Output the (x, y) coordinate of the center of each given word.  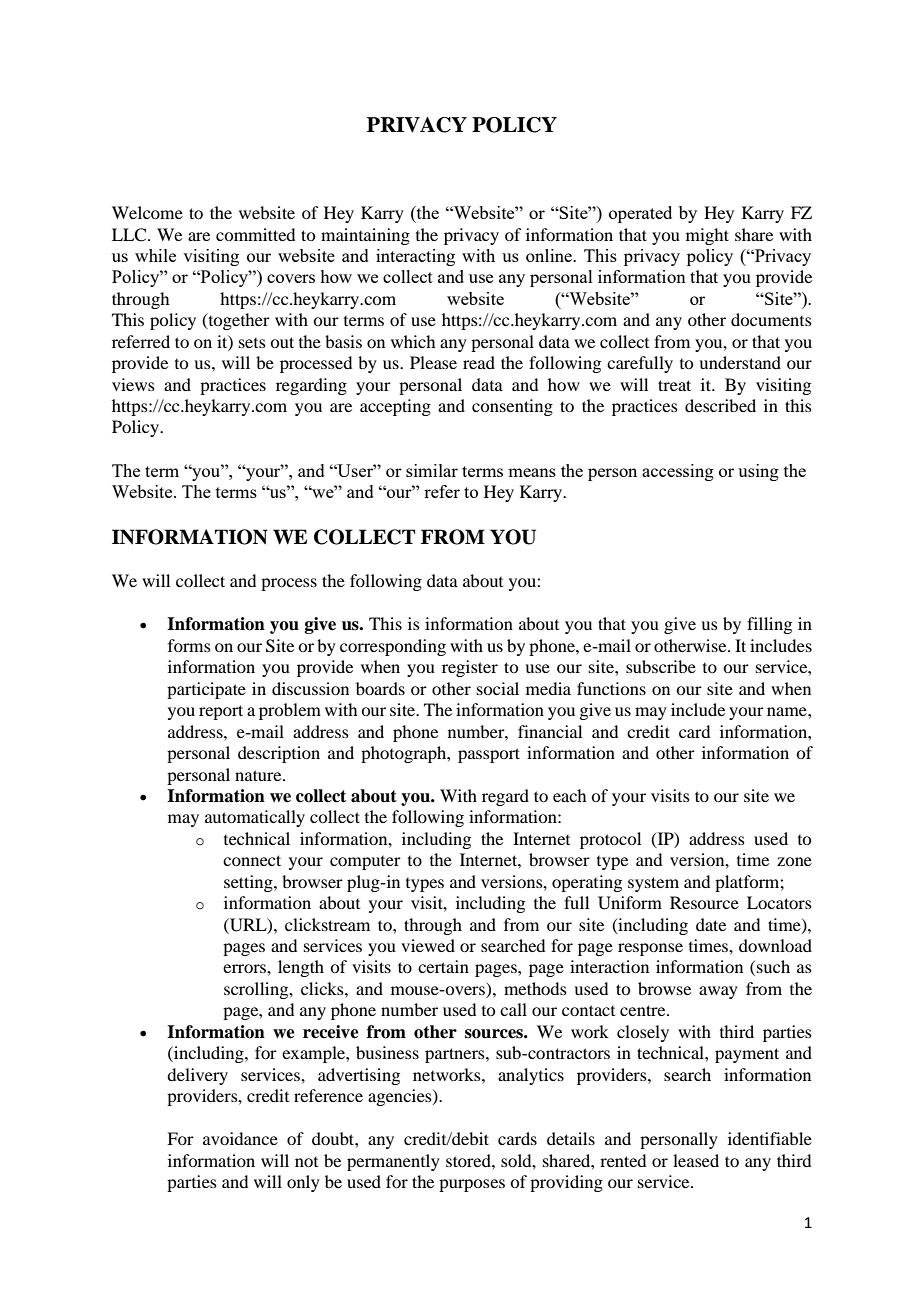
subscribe (661, 666)
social (498, 688)
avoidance (240, 1138)
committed (255, 234)
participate (206, 690)
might (707, 236)
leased (696, 1160)
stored (469, 1160)
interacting (415, 257)
